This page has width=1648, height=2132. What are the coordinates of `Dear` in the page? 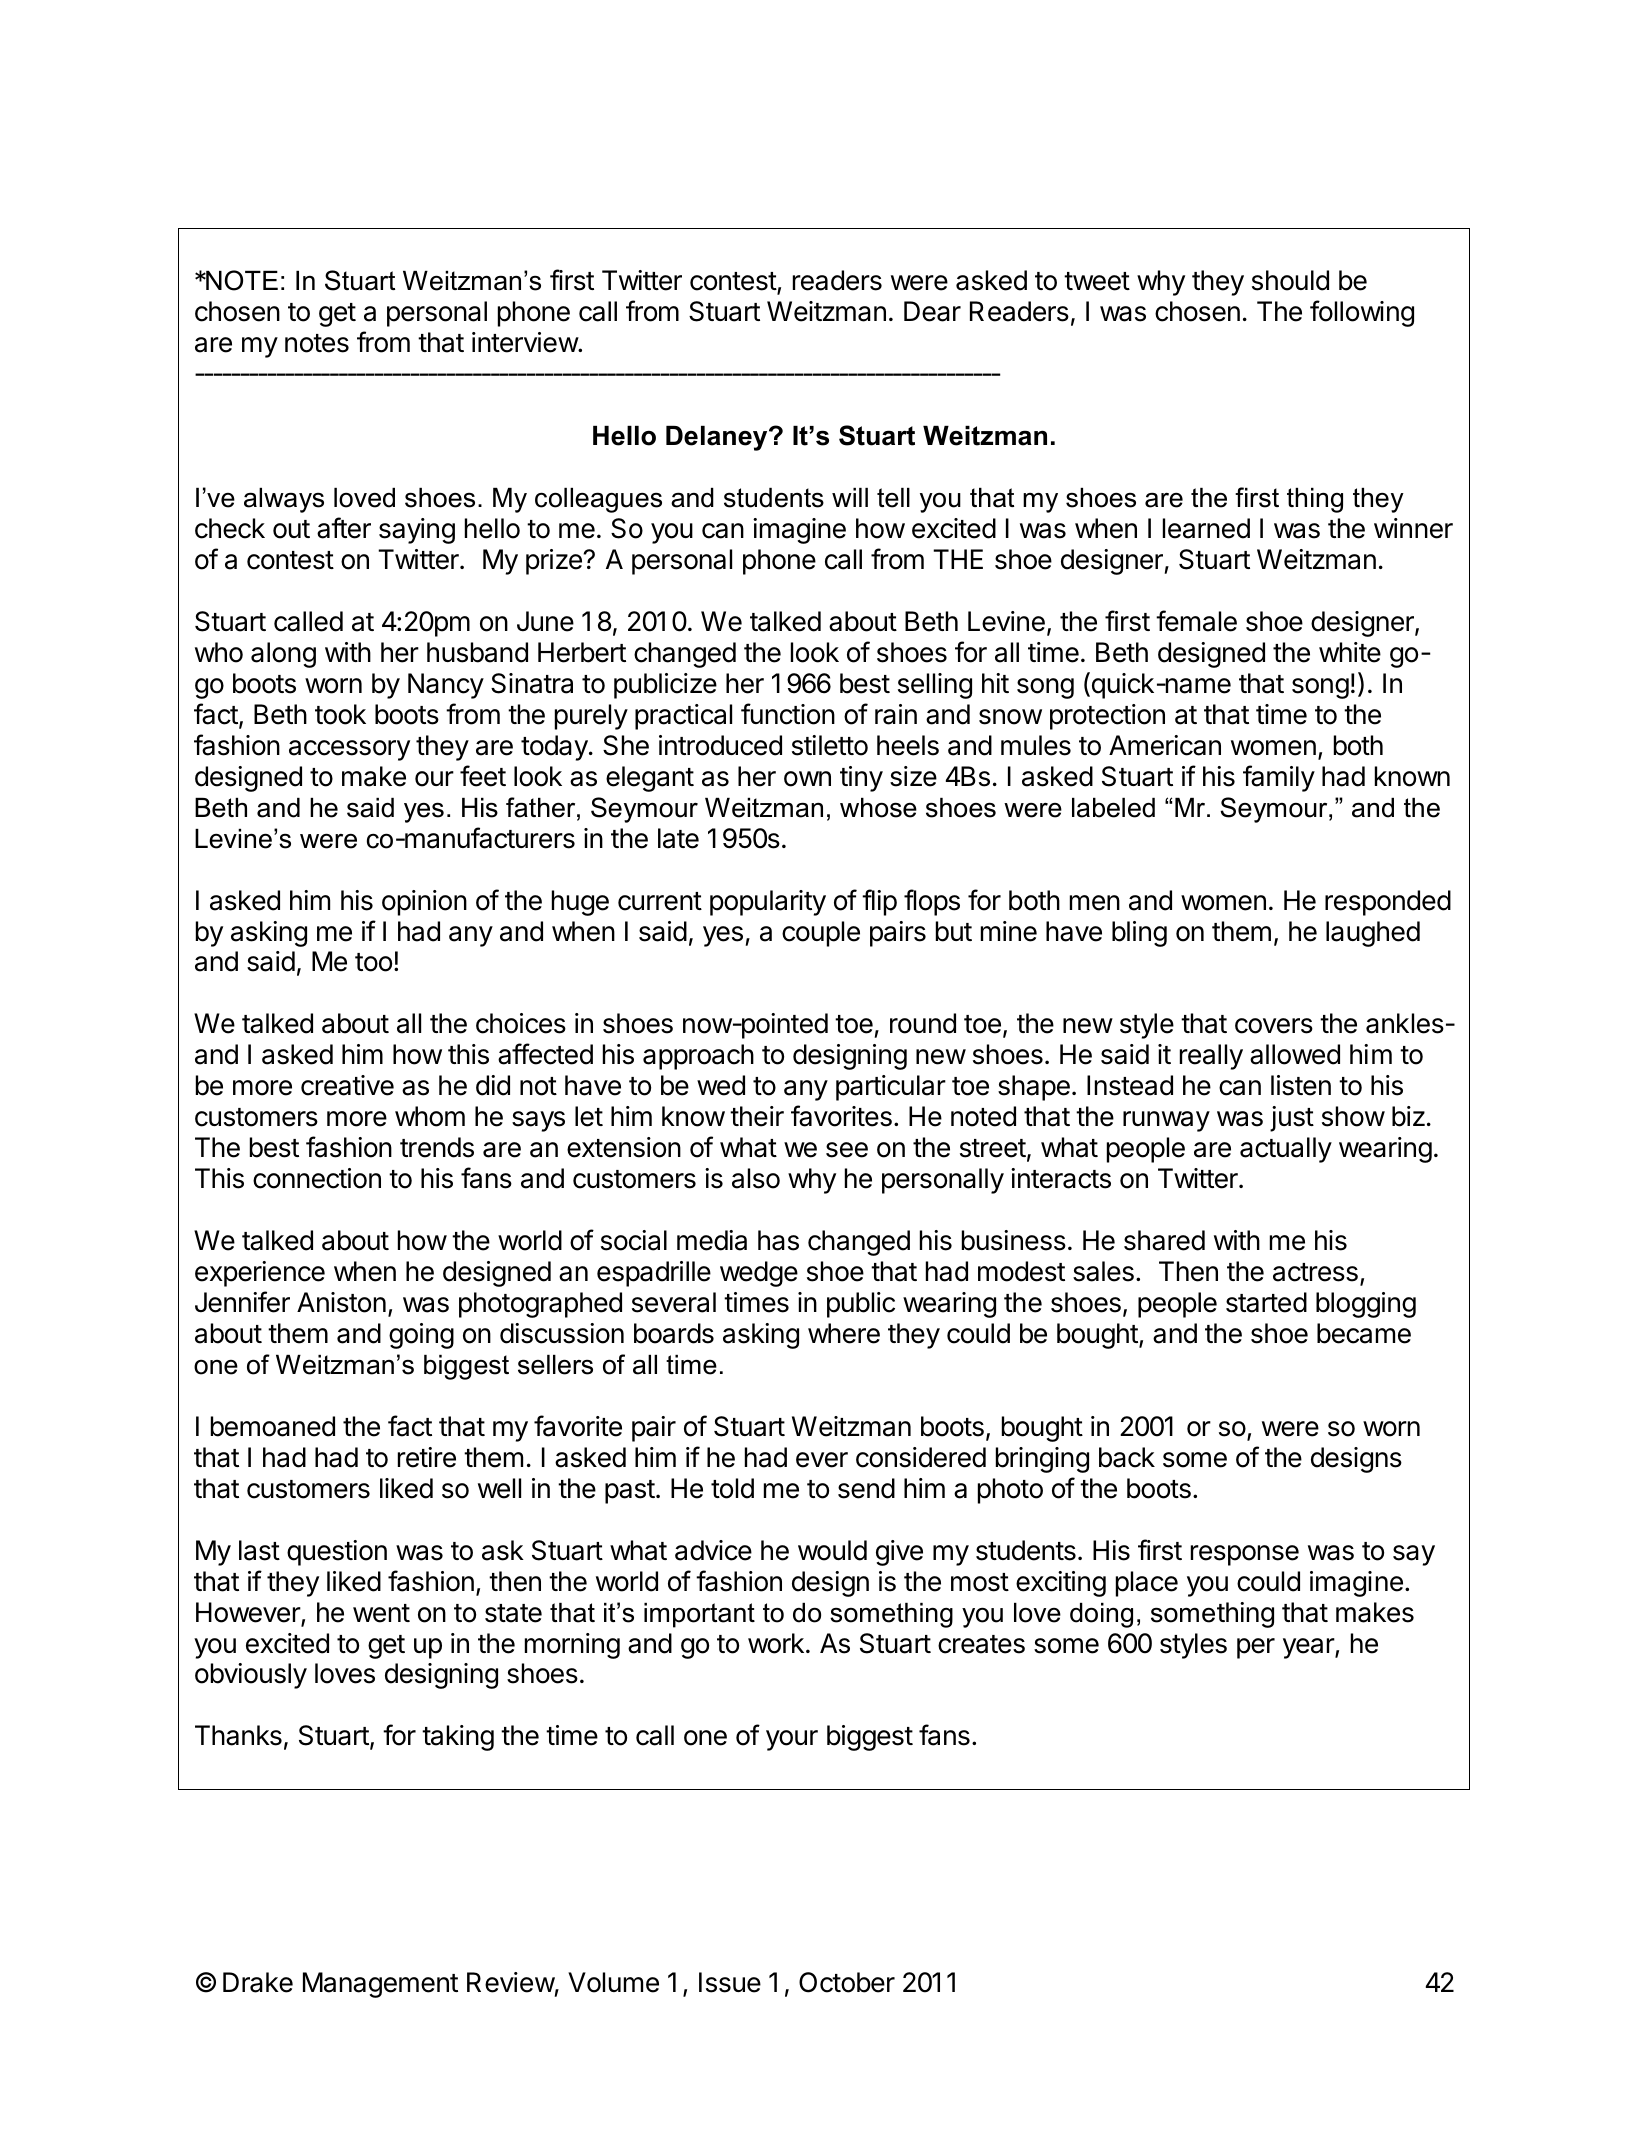 It's located at (932, 311).
